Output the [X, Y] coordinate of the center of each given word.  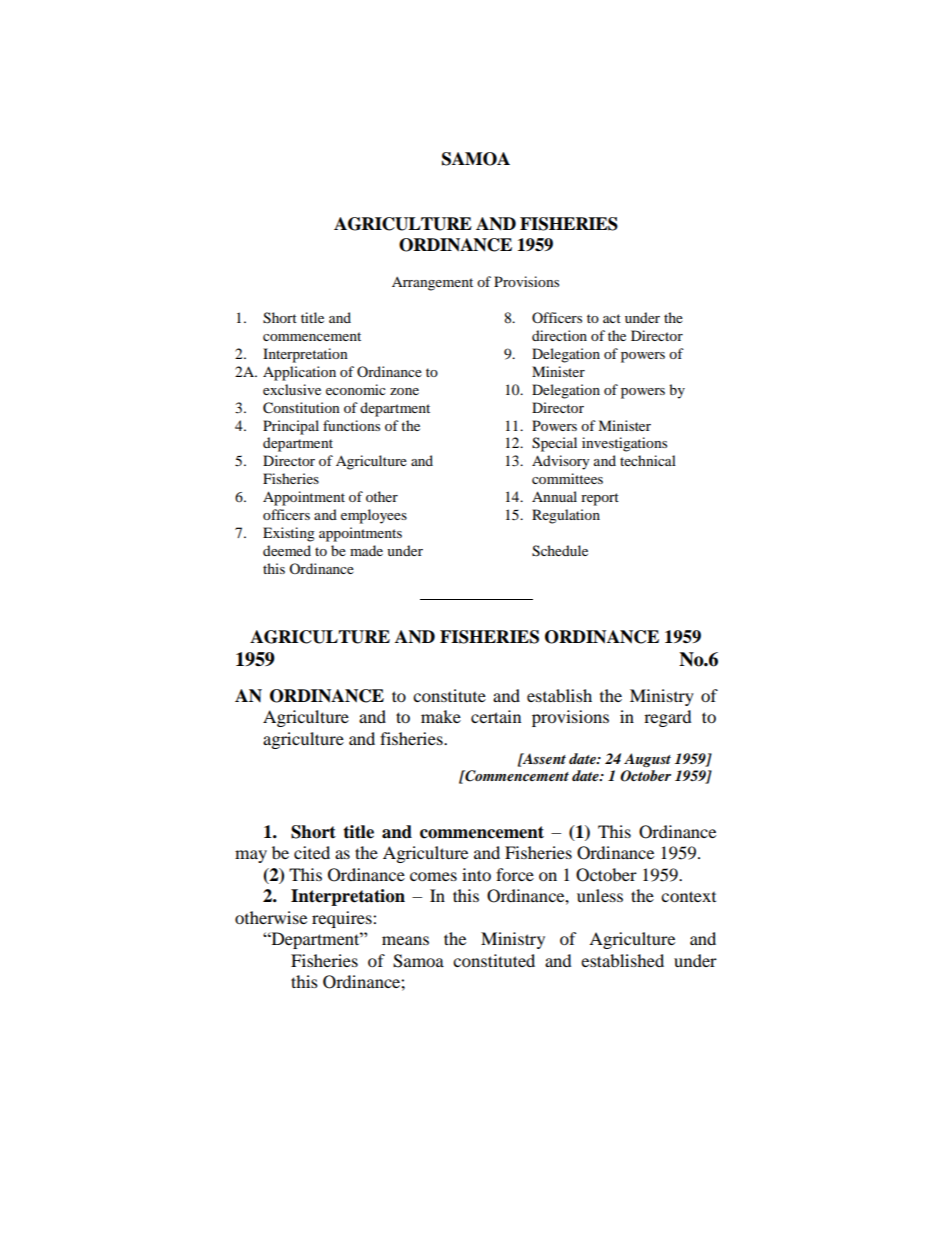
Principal [291, 427]
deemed [287, 550]
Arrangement [432, 284]
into [476, 874]
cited [312, 852]
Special [554, 444]
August [647, 760]
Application [299, 373]
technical [648, 460]
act [612, 318]
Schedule [560, 551]
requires [343, 919]
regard [668, 718]
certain [496, 716]
